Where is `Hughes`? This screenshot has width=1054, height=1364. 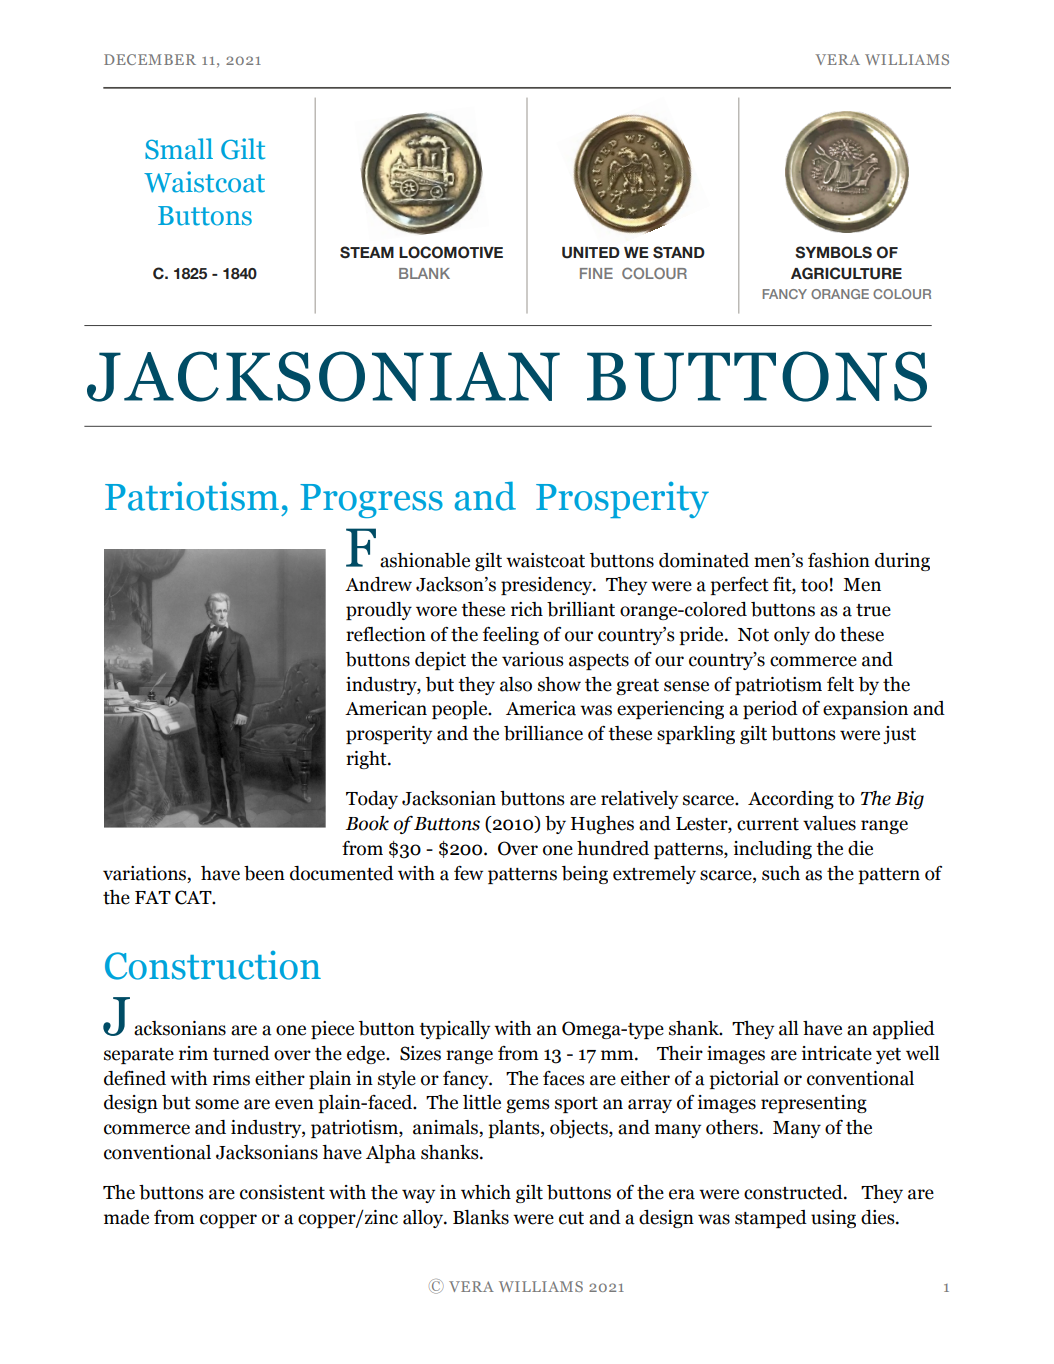
Hughes is located at coordinates (602, 825).
